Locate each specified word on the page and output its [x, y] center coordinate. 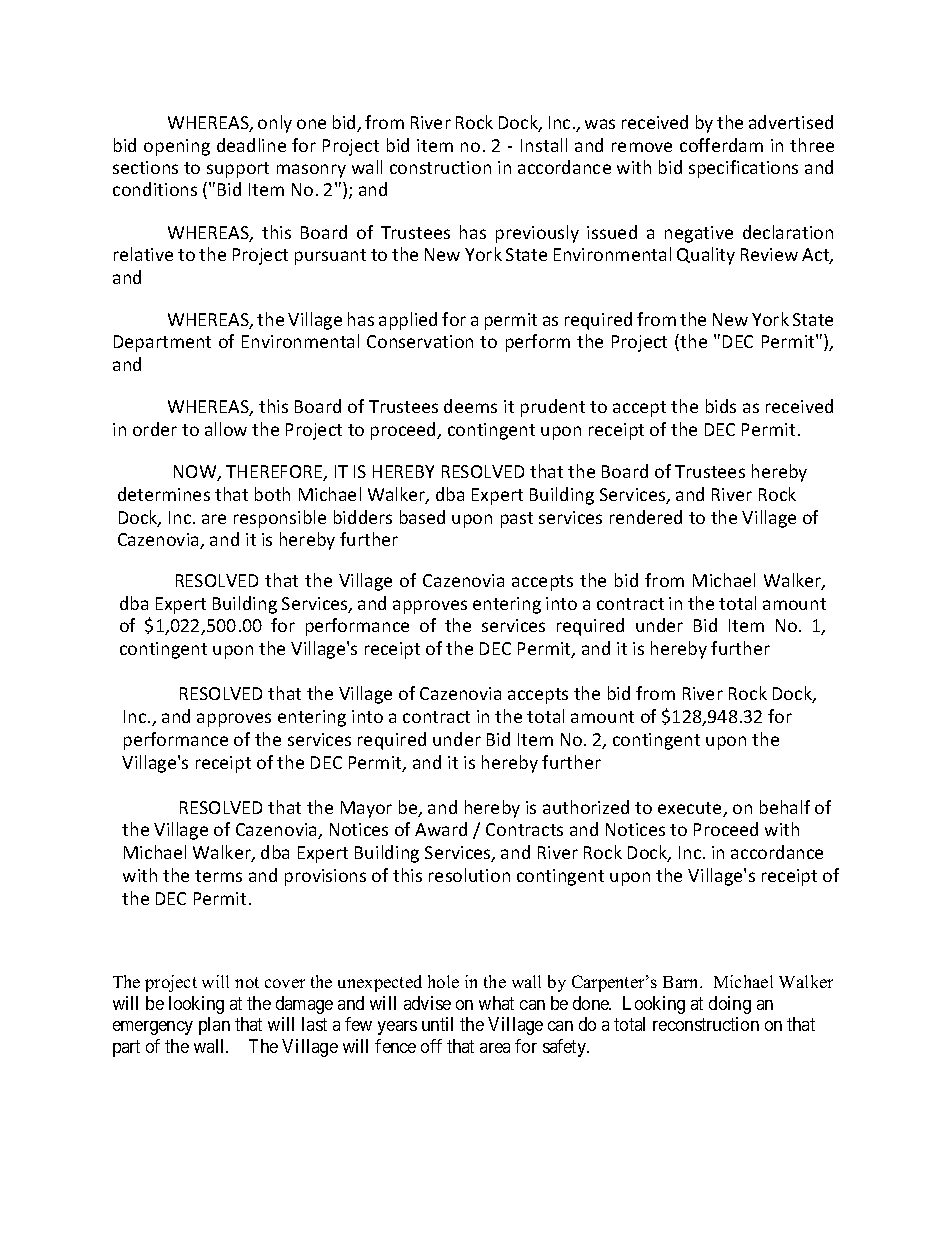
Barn [682, 982]
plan [214, 1026]
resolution [469, 875]
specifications [743, 169]
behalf [785, 807]
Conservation [420, 341]
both [272, 494]
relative [143, 254]
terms [218, 876]
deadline [251, 145]
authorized [586, 807]
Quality [706, 256]
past [517, 520]
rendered [646, 517]
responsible [280, 519]
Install [544, 145]
